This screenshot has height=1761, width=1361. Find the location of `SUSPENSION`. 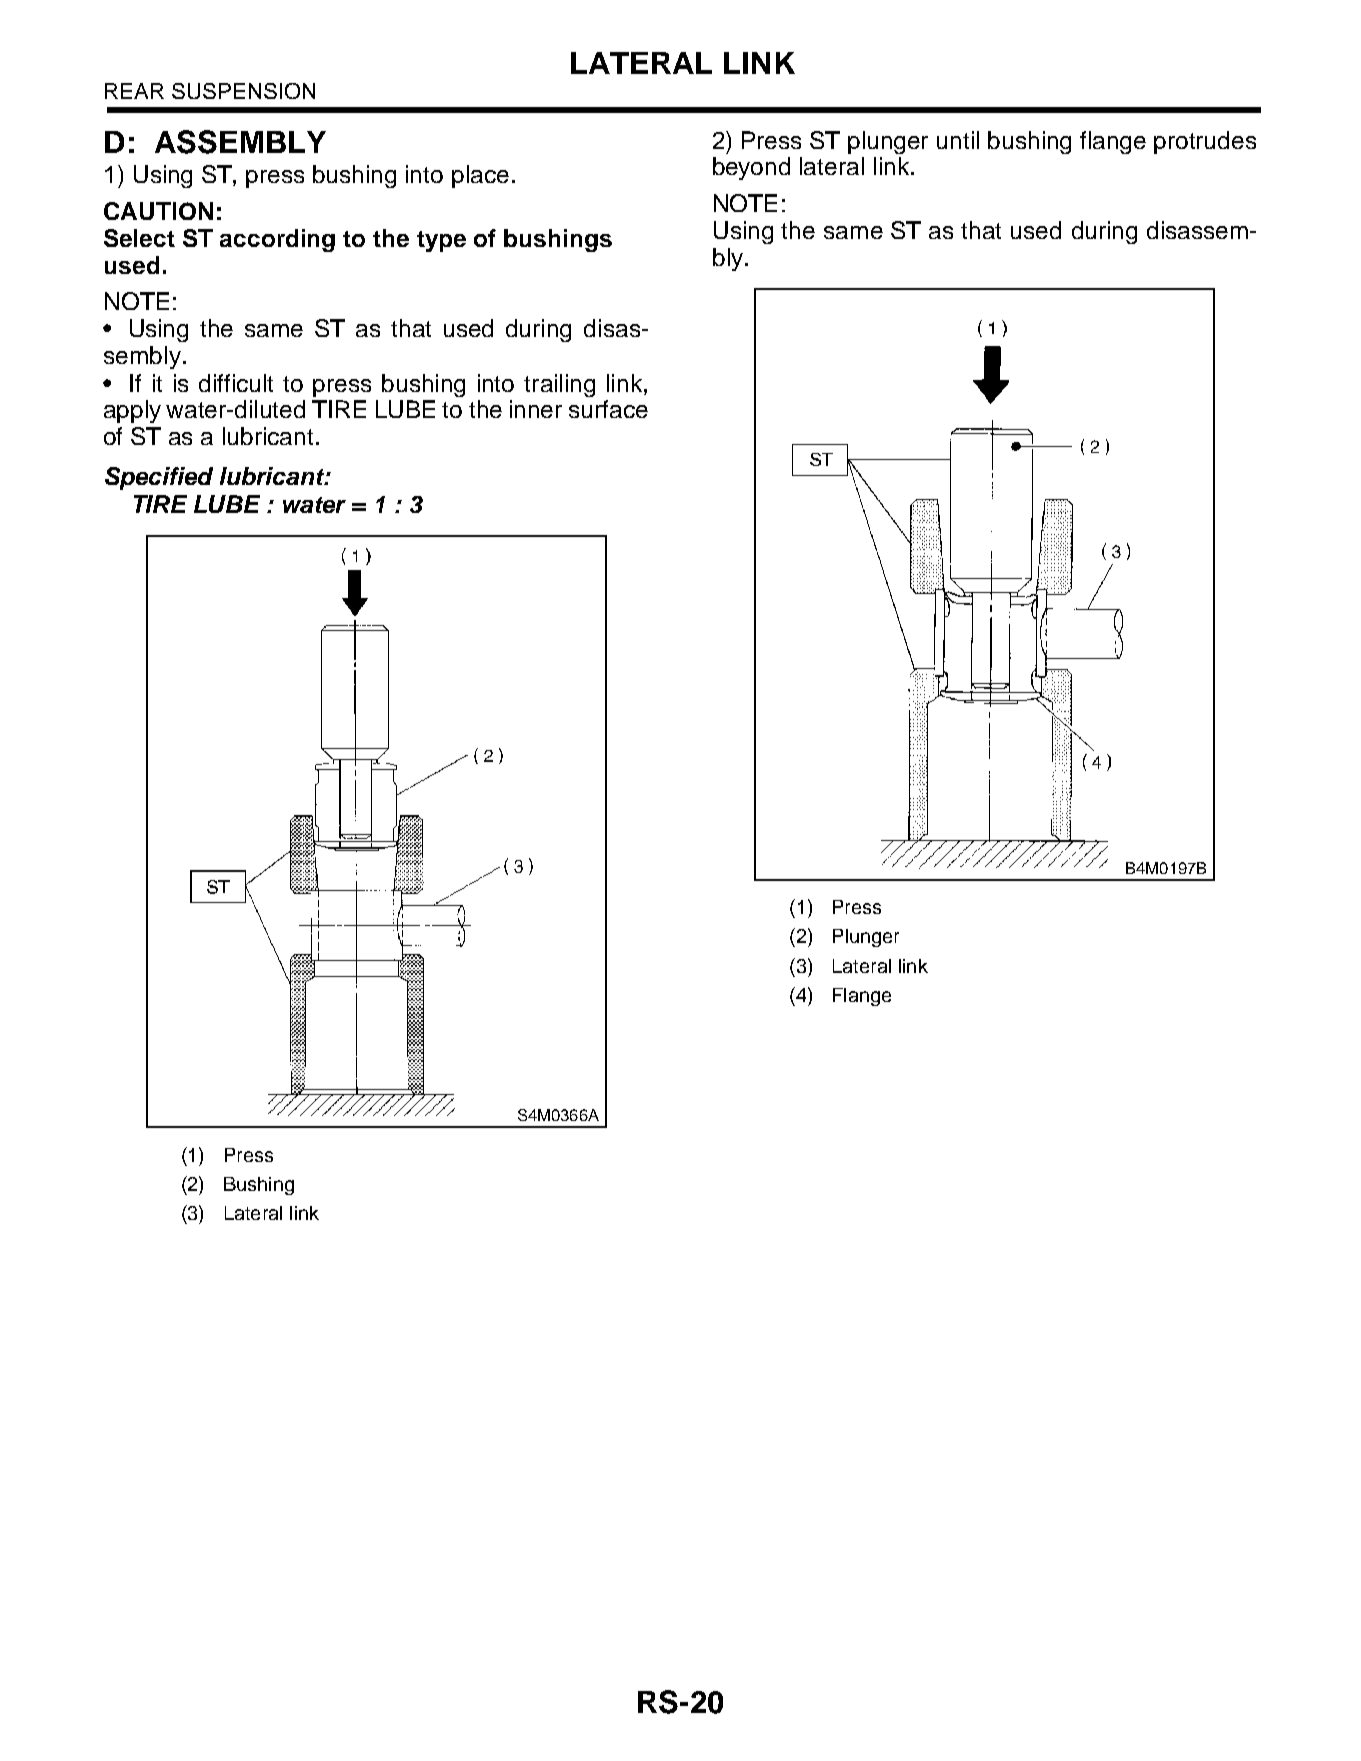

SUSPENSION is located at coordinates (243, 91).
